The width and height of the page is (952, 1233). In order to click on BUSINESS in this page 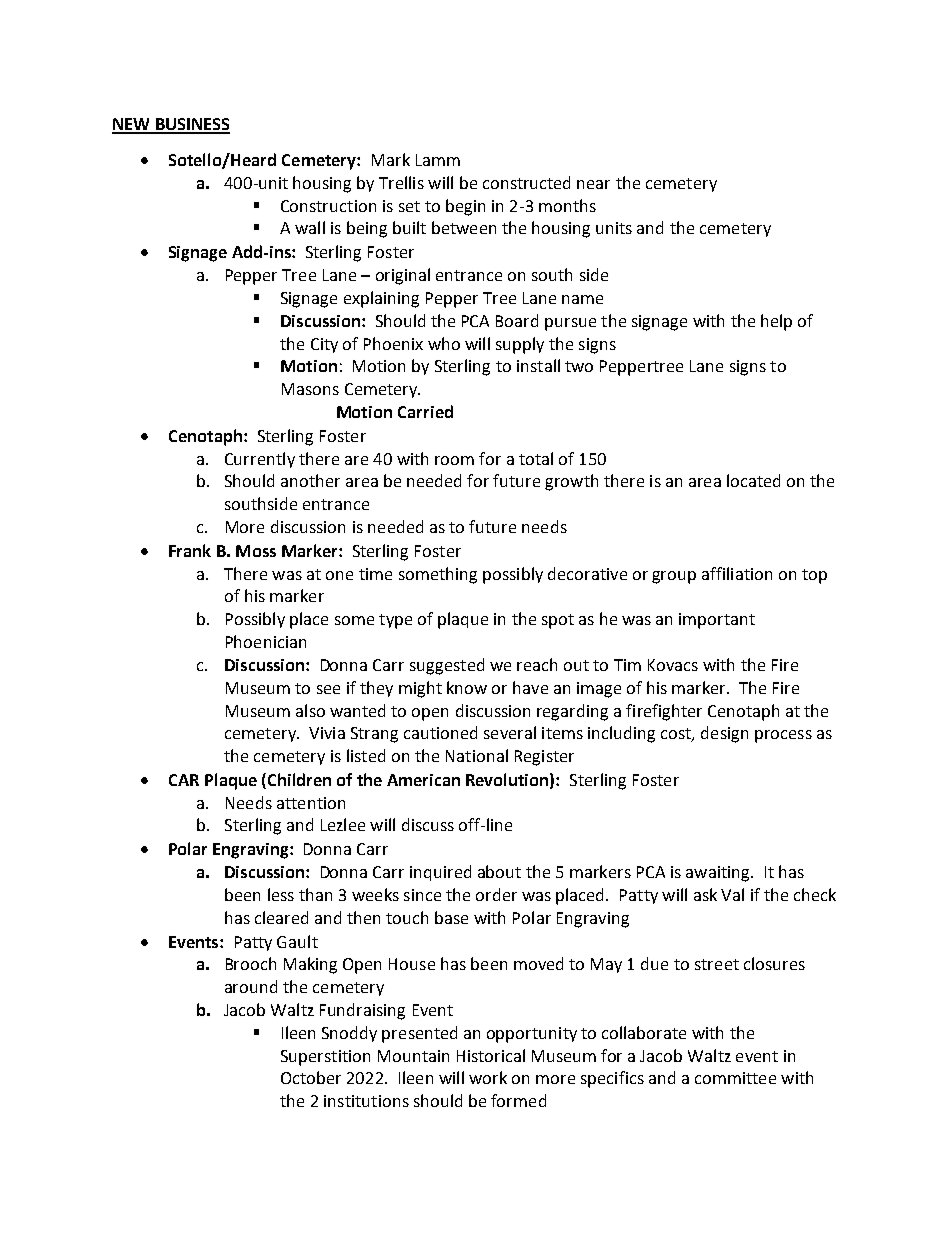, I will do `click(192, 125)`.
